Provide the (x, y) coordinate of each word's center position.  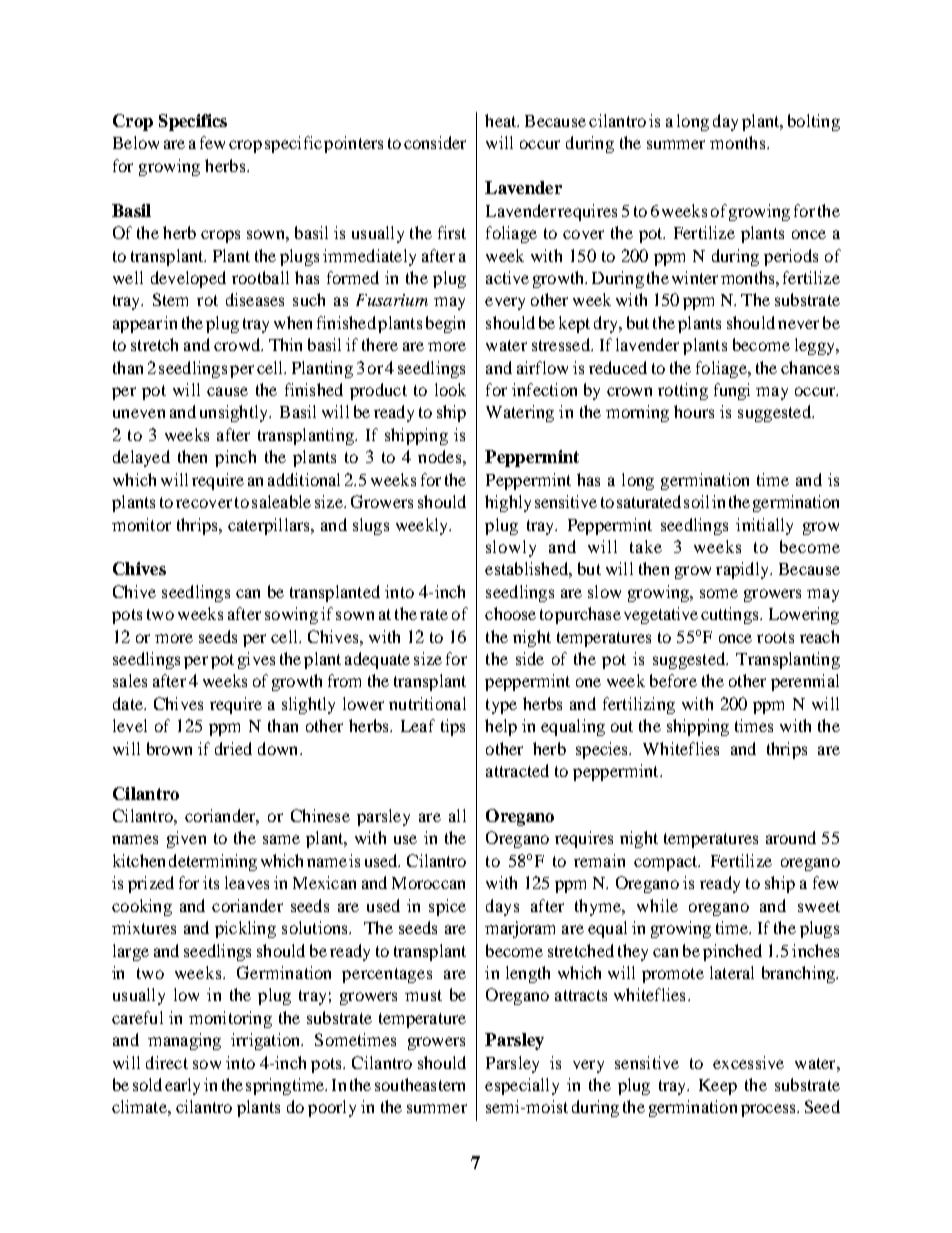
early (182, 1086)
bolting (814, 122)
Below (136, 142)
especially (522, 1086)
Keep (718, 1087)
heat (502, 120)
